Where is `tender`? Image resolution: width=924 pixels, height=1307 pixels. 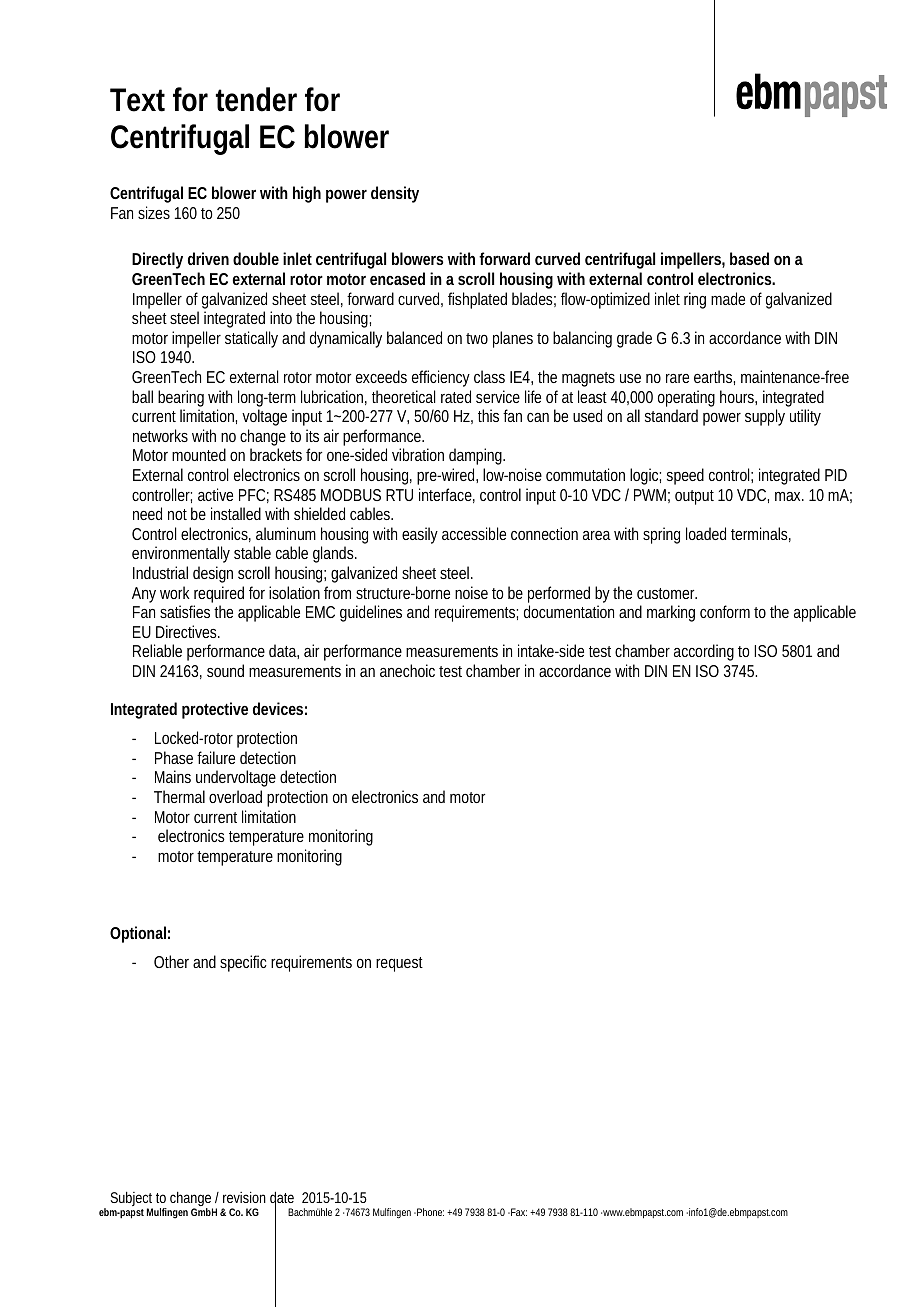 tender is located at coordinates (256, 99).
